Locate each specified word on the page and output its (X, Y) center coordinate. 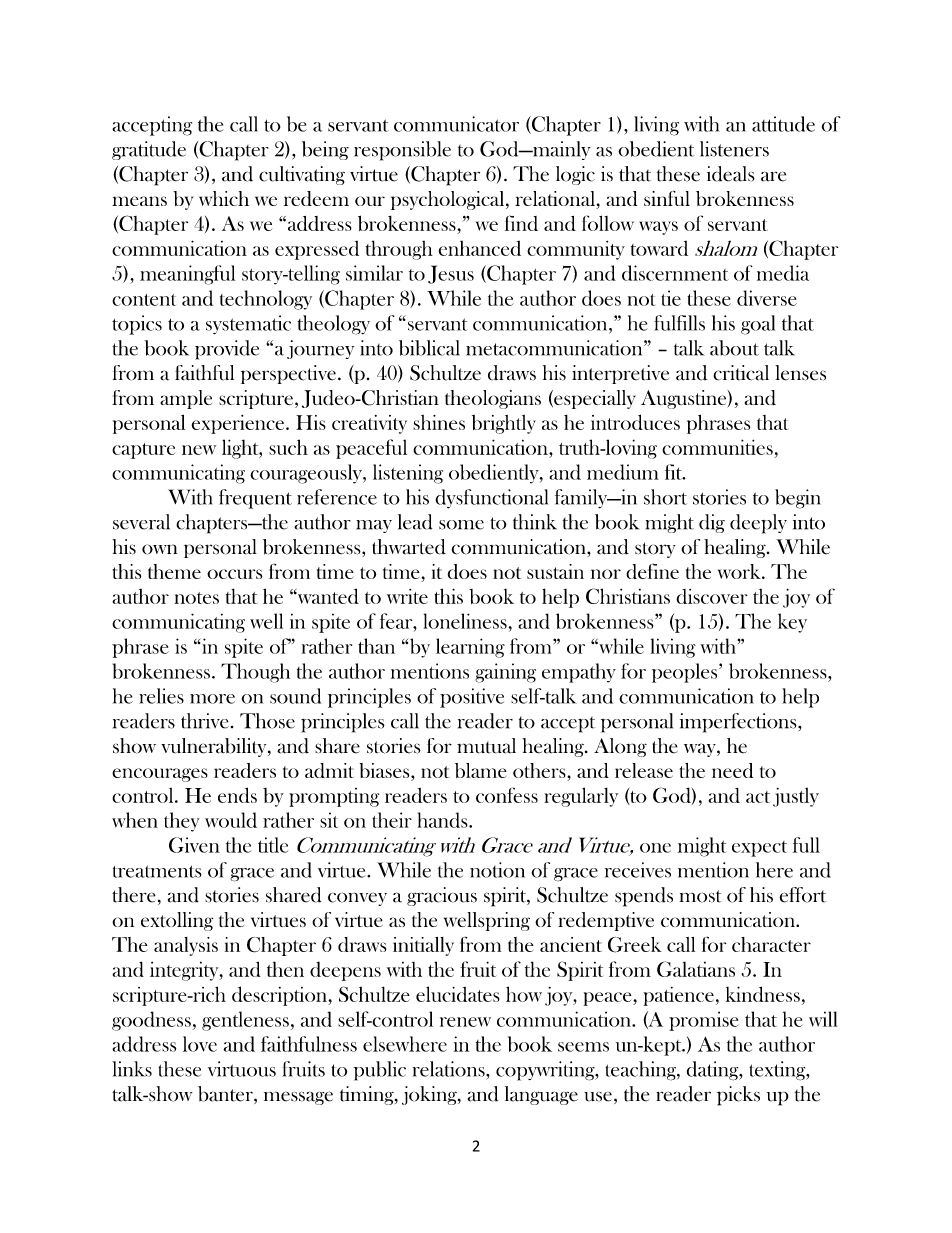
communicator (456, 124)
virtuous (242, 1069)
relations (450, 1069)
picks (738, 1096)
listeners (734, 149)
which (224, 198)
